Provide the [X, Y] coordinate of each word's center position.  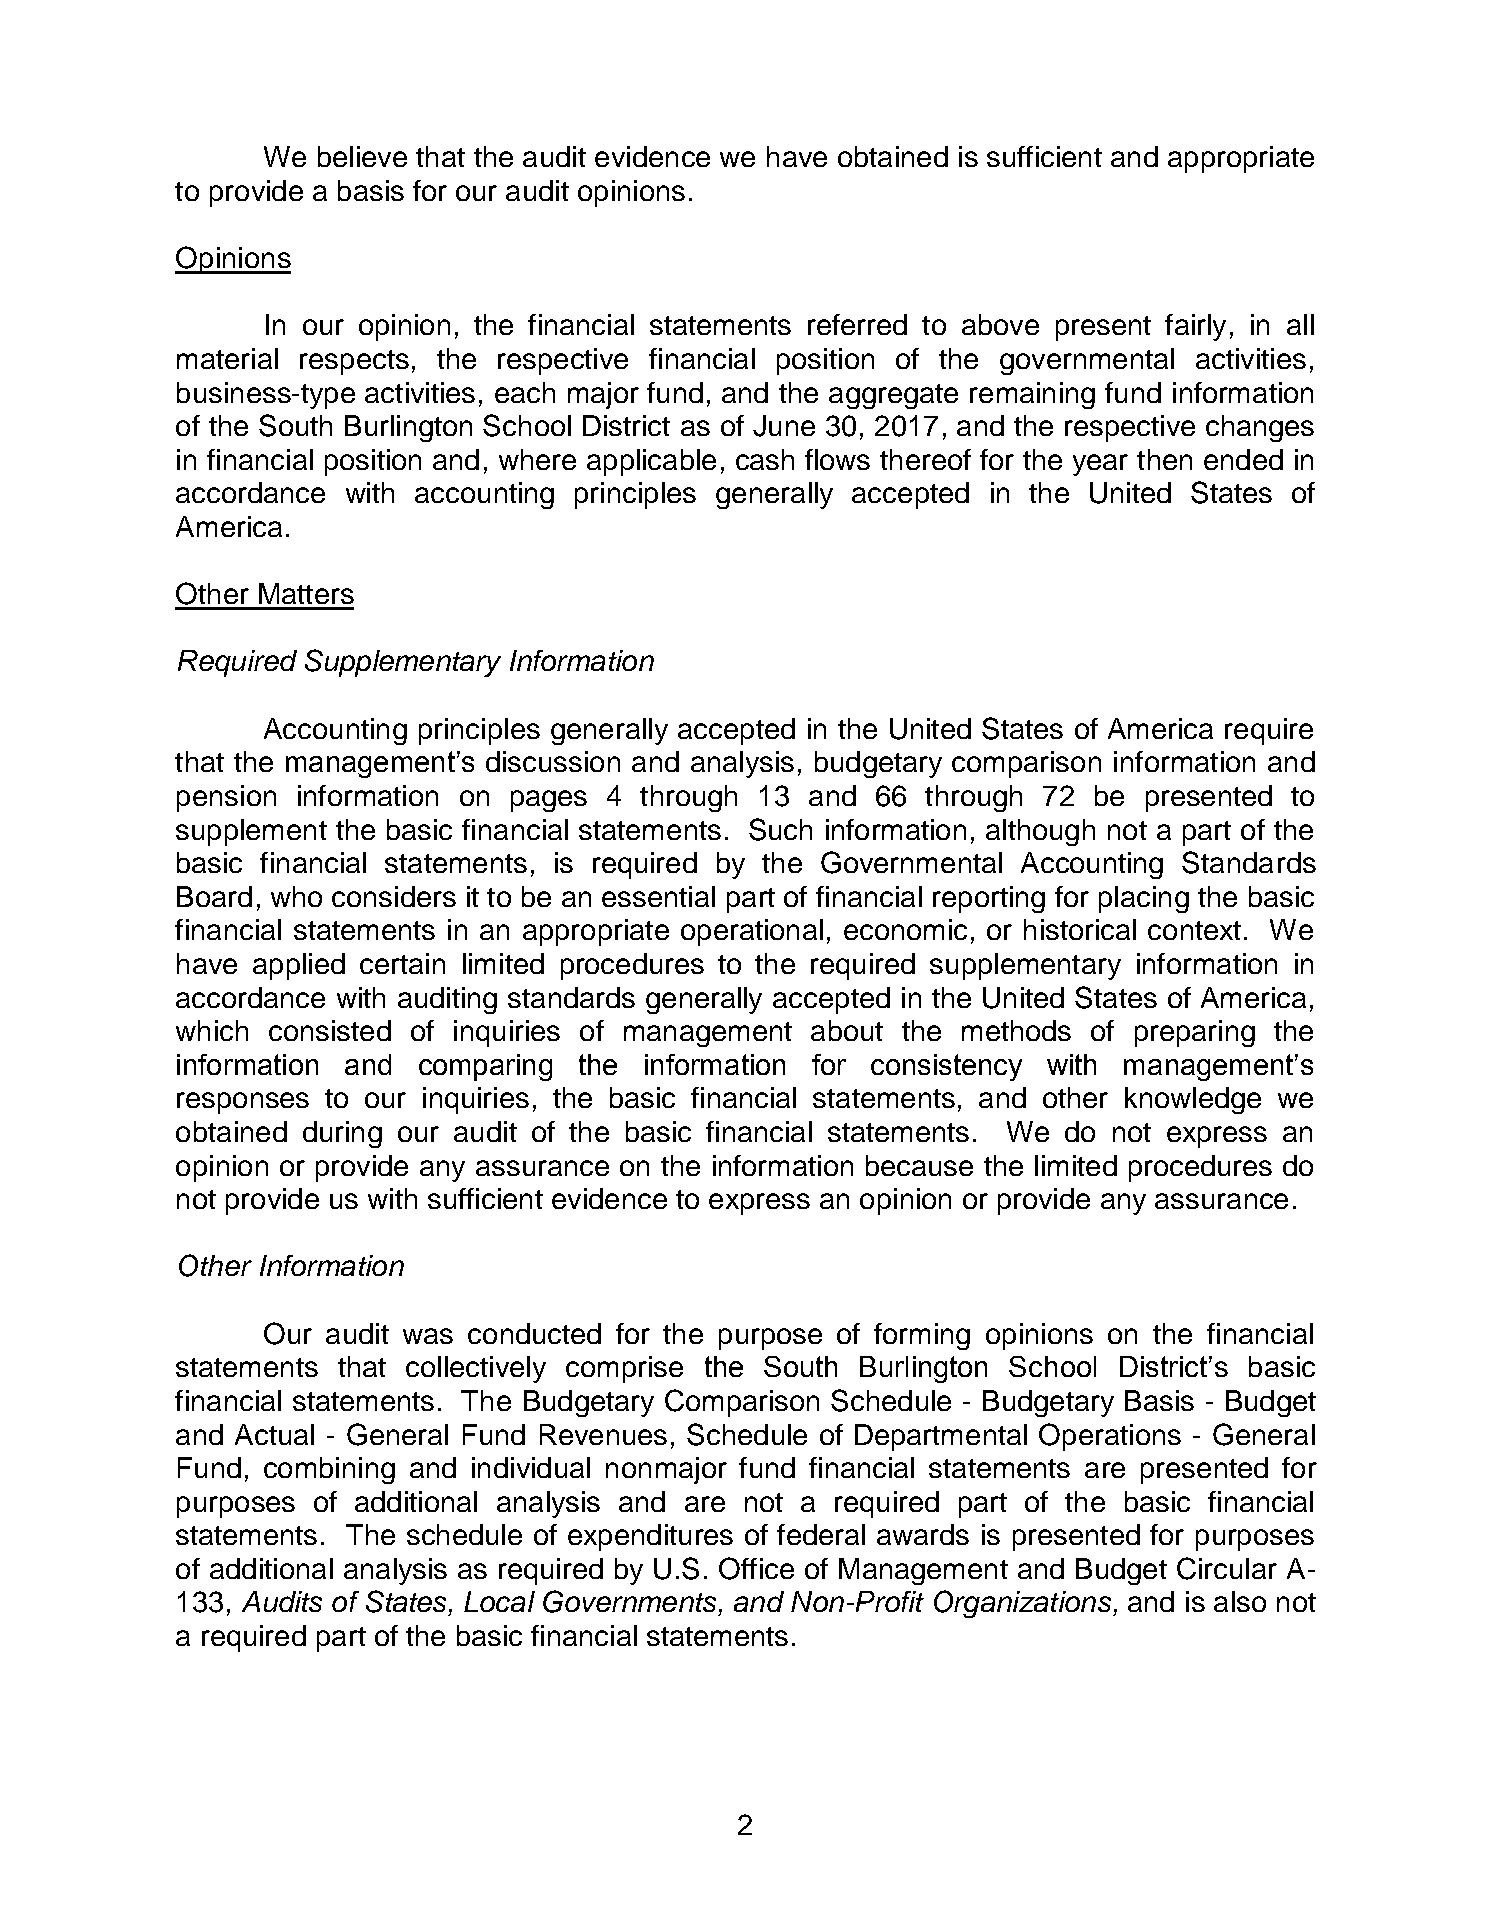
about [847, 1030]
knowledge [1193, 1100]
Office [756, 1568]
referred [857, 324]
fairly [1195, 327]
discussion [553, 761]
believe [362, 156]
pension [226, 798]
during [342, 1134]
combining [329, 1470]
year [1100, 465]
